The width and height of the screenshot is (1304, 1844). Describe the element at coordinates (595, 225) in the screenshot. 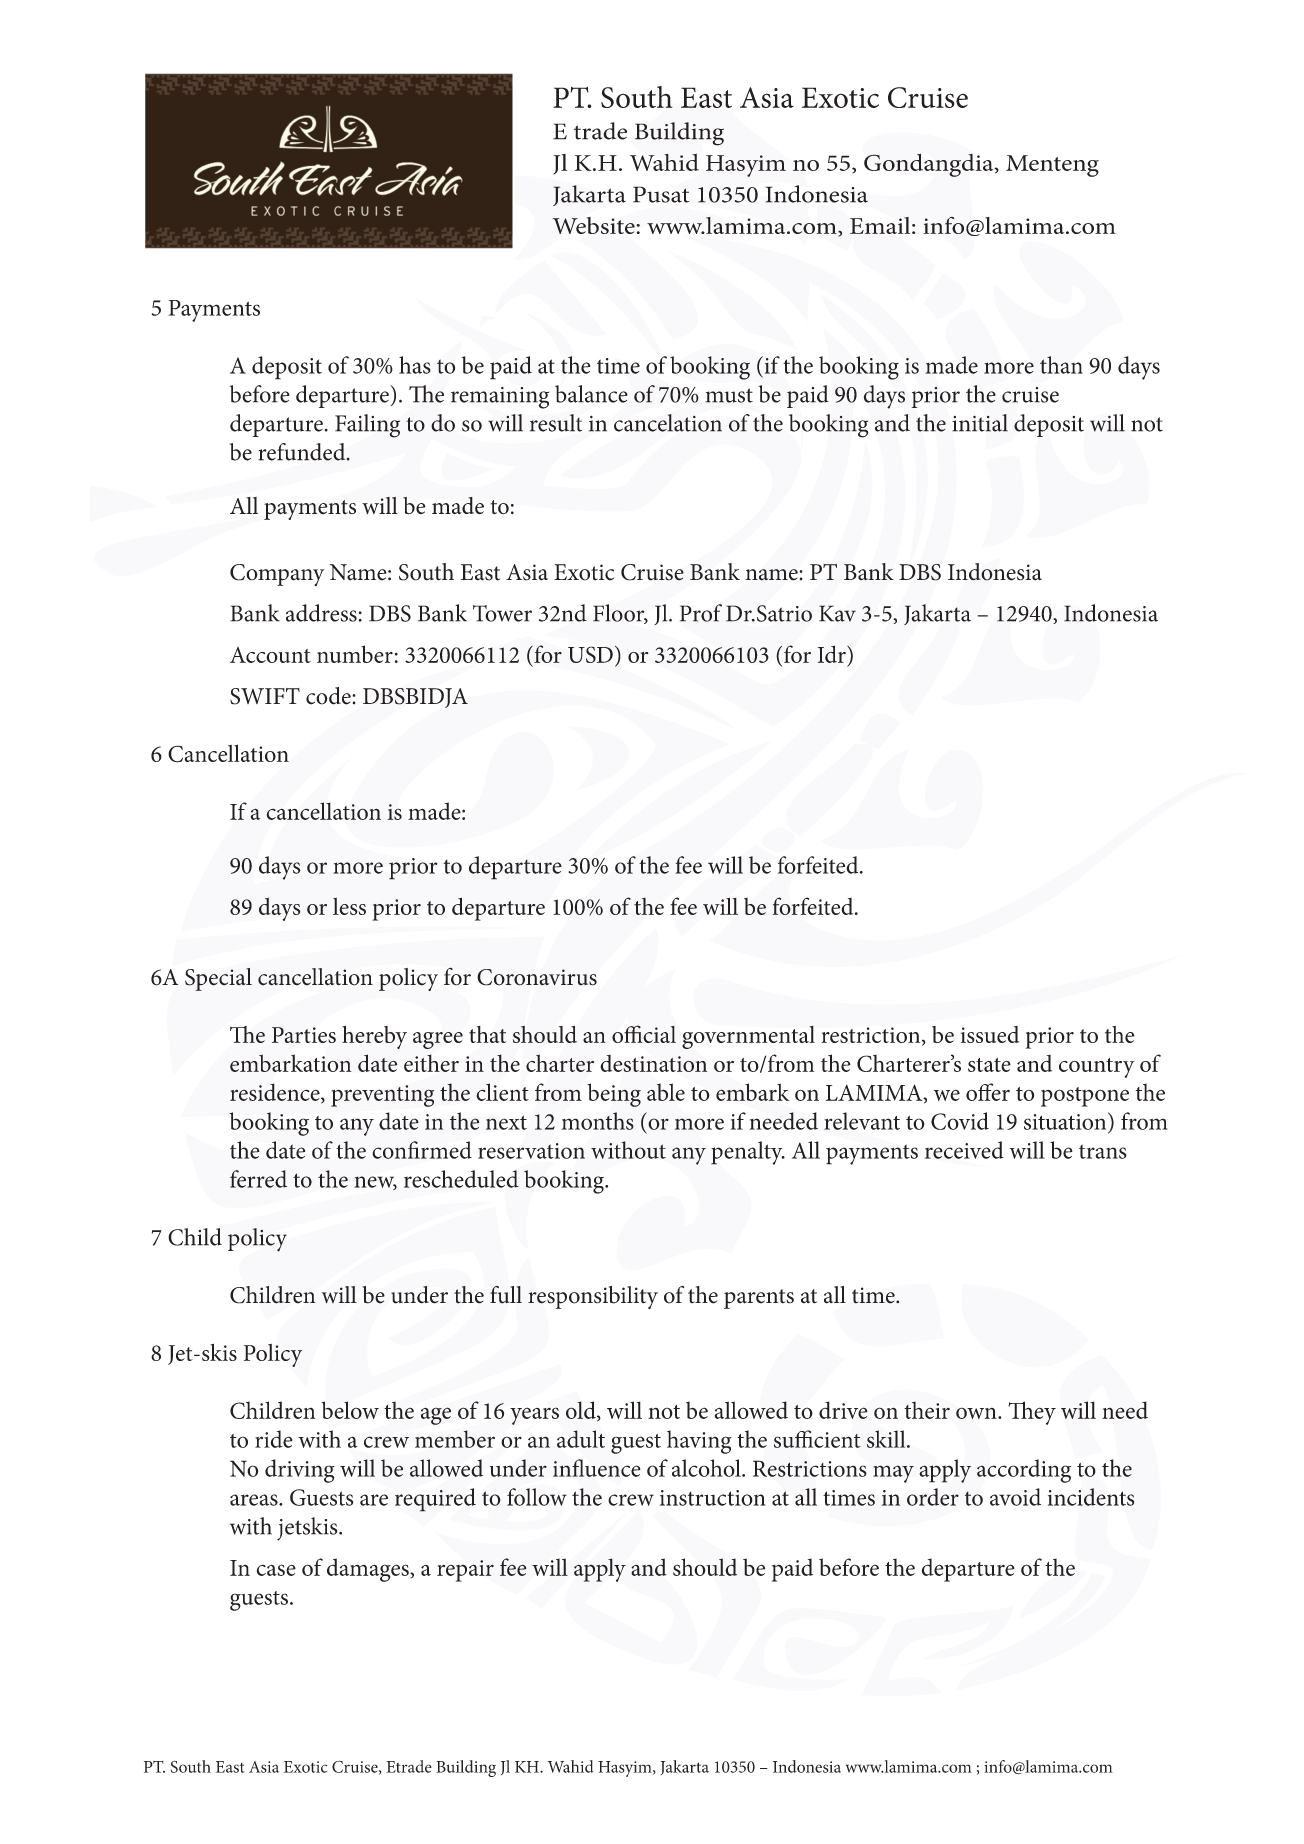

I see `Website` at that location.
